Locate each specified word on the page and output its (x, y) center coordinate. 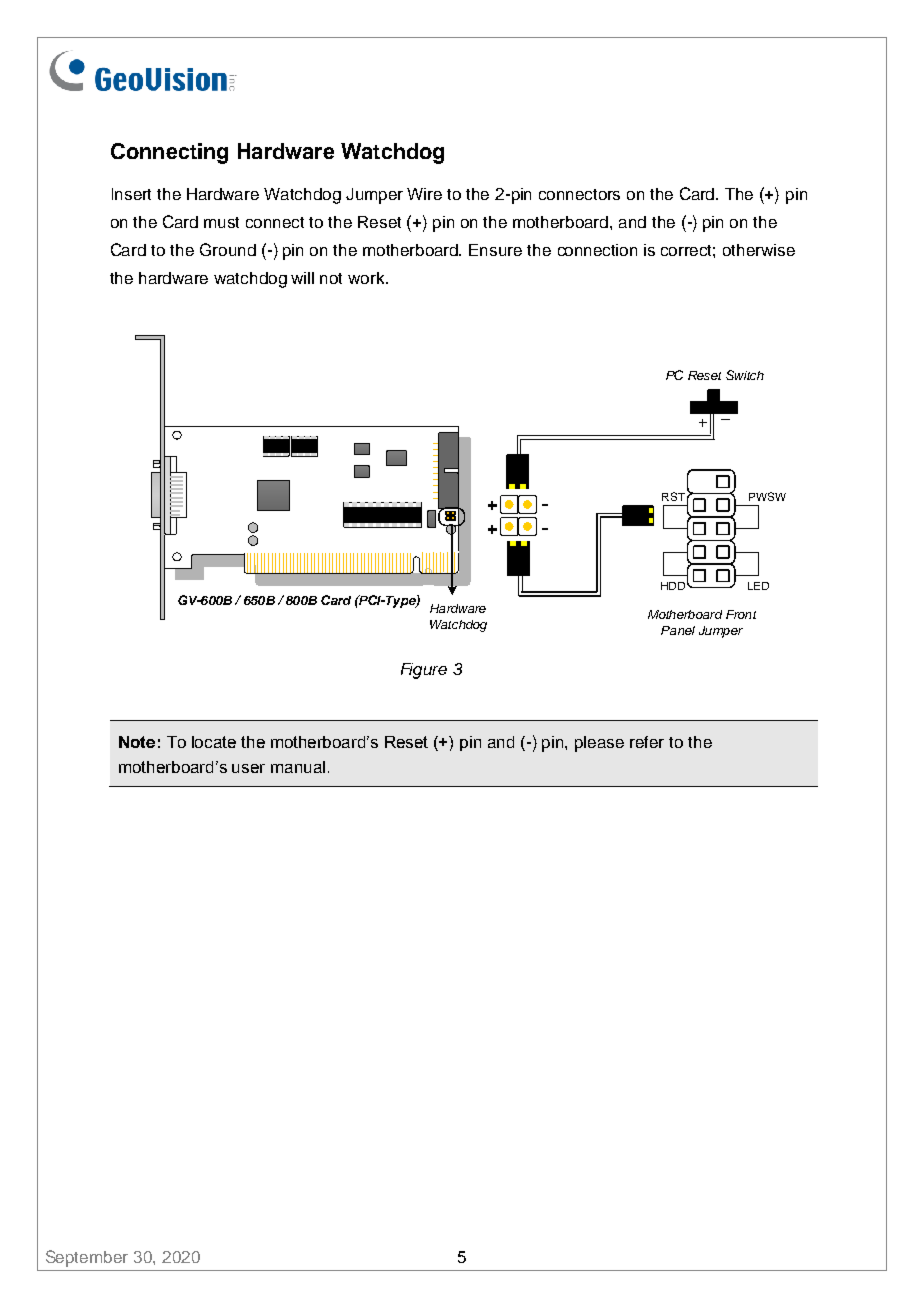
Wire (424, 194)
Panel (678, 630)
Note (137, 742)
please (599, 744)
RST (673, 496)
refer (647, 742)
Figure (424, 671)
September (87, 1258)
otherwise (759, 250)
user (248, 768)
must (221, 222)
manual (298, 767)
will (302, 278)
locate (214, 742)
